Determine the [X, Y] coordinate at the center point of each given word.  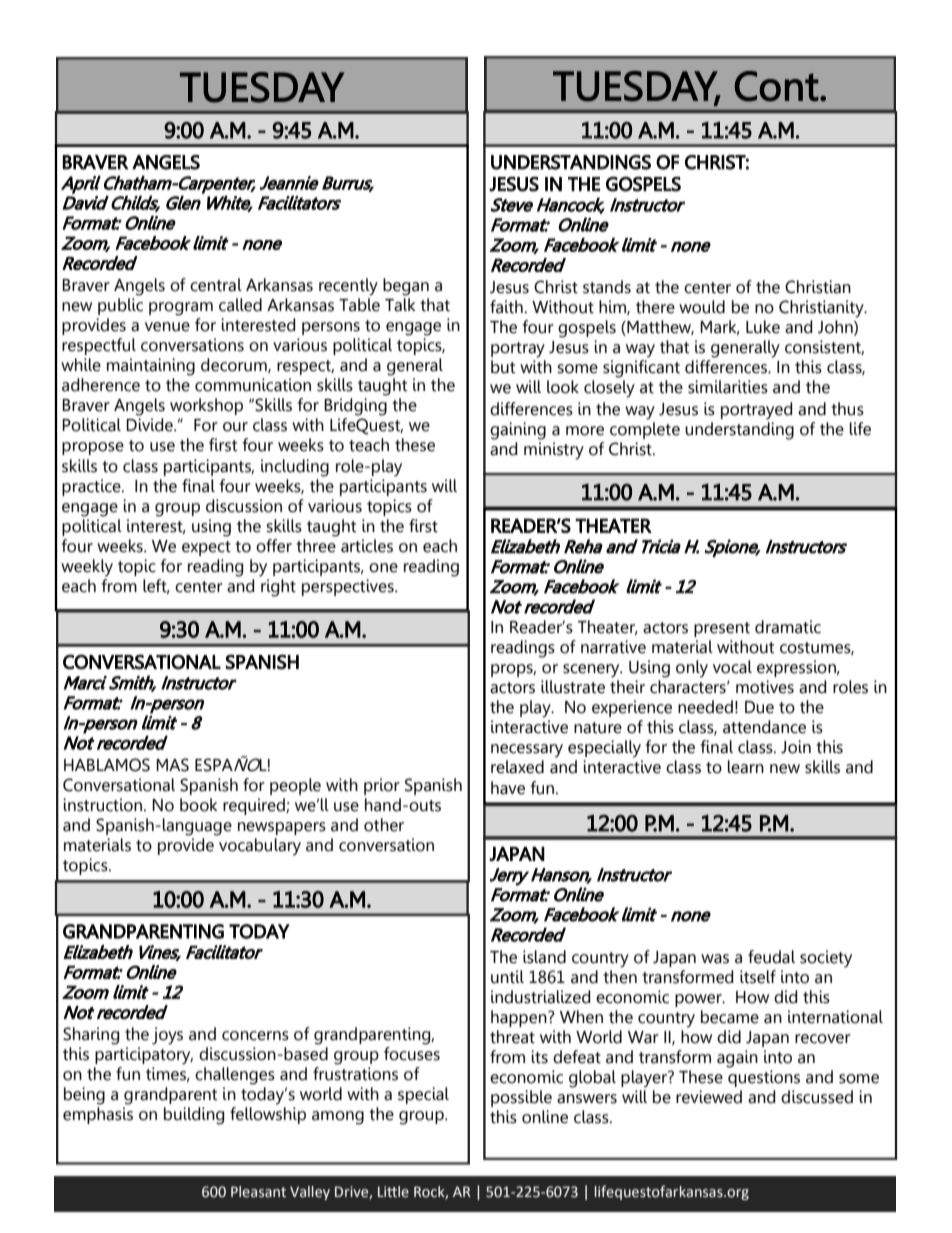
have [508, 788]
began [406, 287]
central [216, 285]
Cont [777, 86]
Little [393, 1192]
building [194, 1116]
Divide [150, 425]
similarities [728, 387]
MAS [172, 765]
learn [746, 767]
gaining [518, 431]
